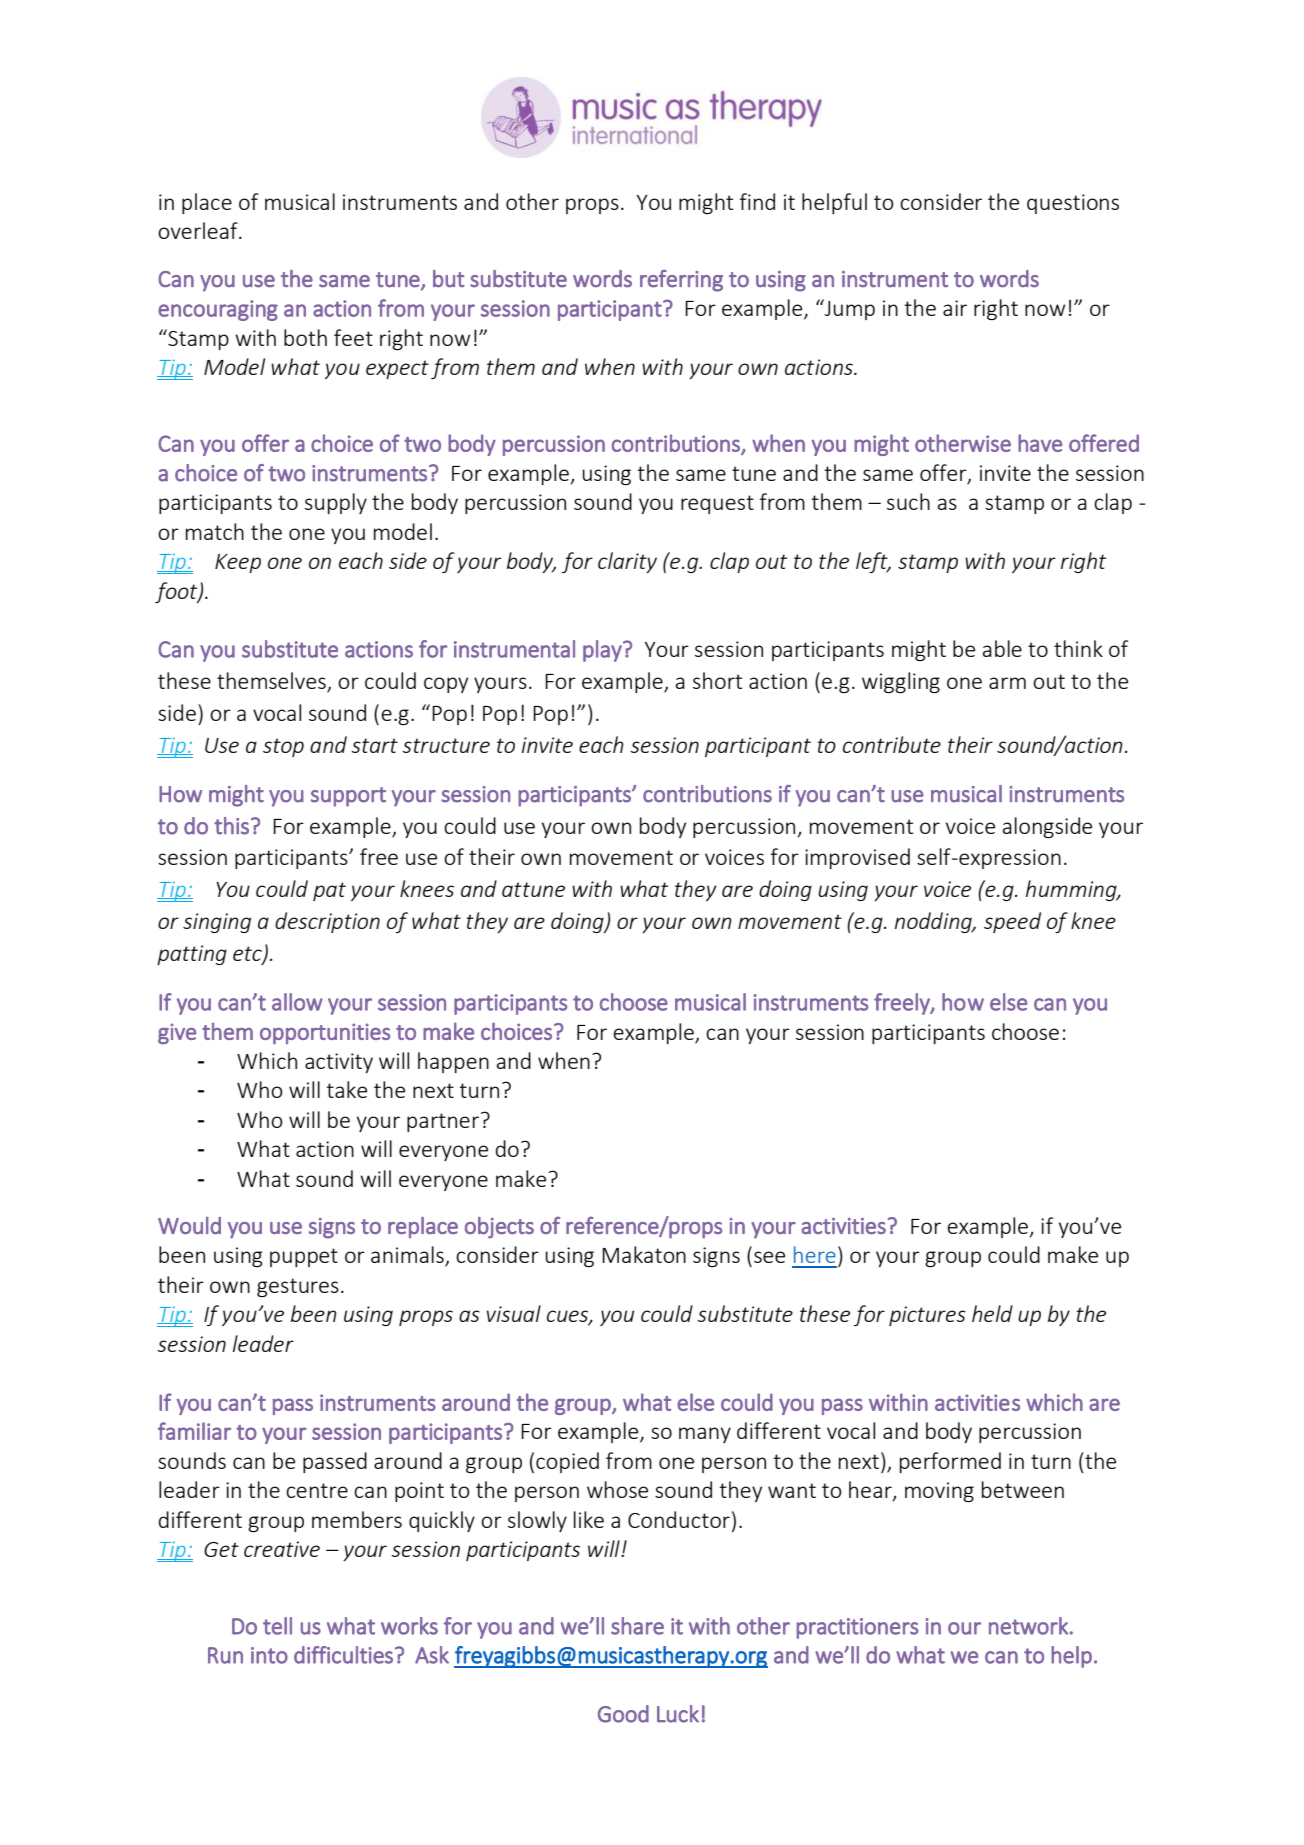  What do you see at coordinates (218, 310) in the image?
I see `encouraging` at bounding box center [218, 310].
